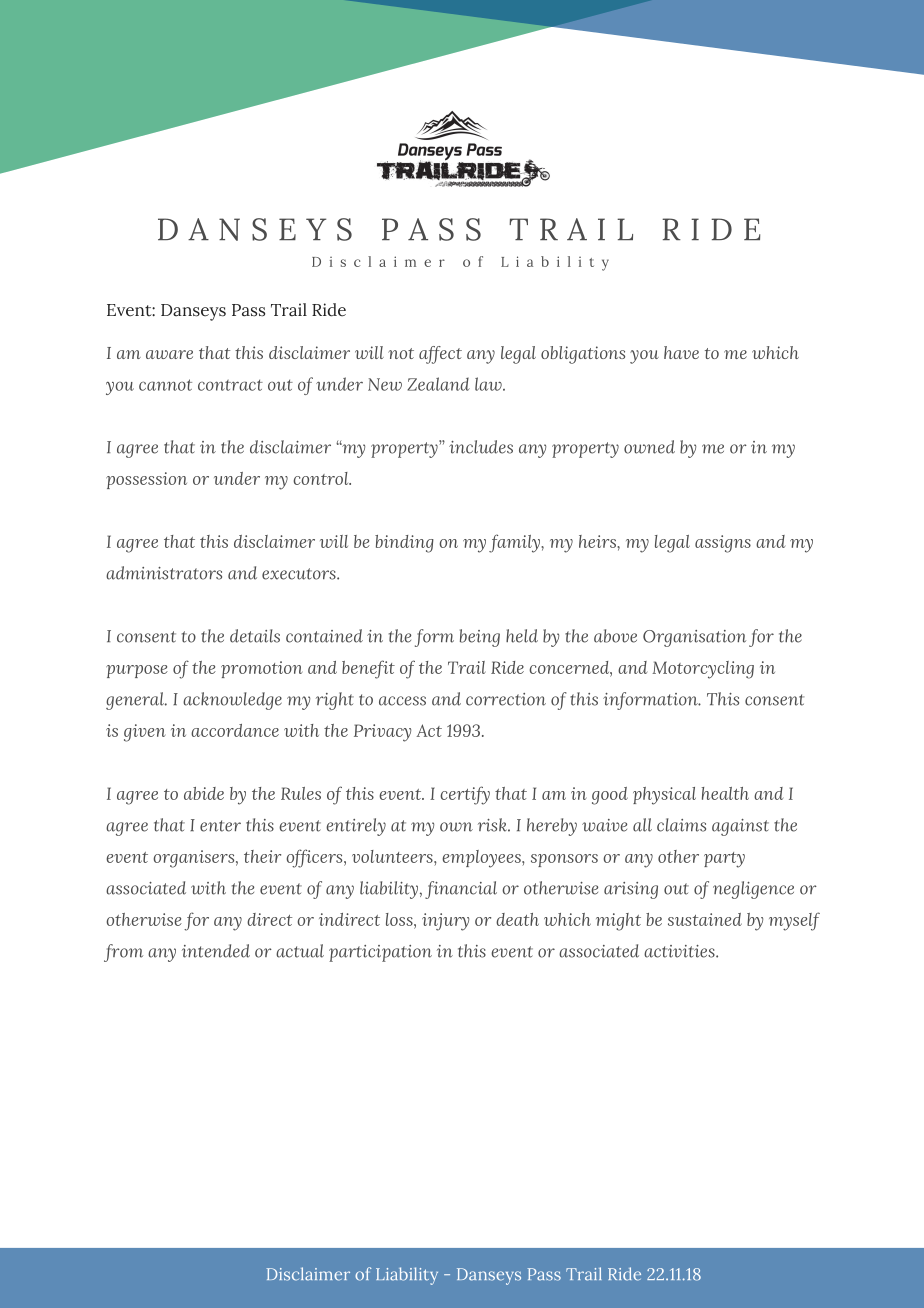 The image size is (924, 1308). Describe the element at coordinates (382, 733) in the document. I see `Privacy` at that location.
